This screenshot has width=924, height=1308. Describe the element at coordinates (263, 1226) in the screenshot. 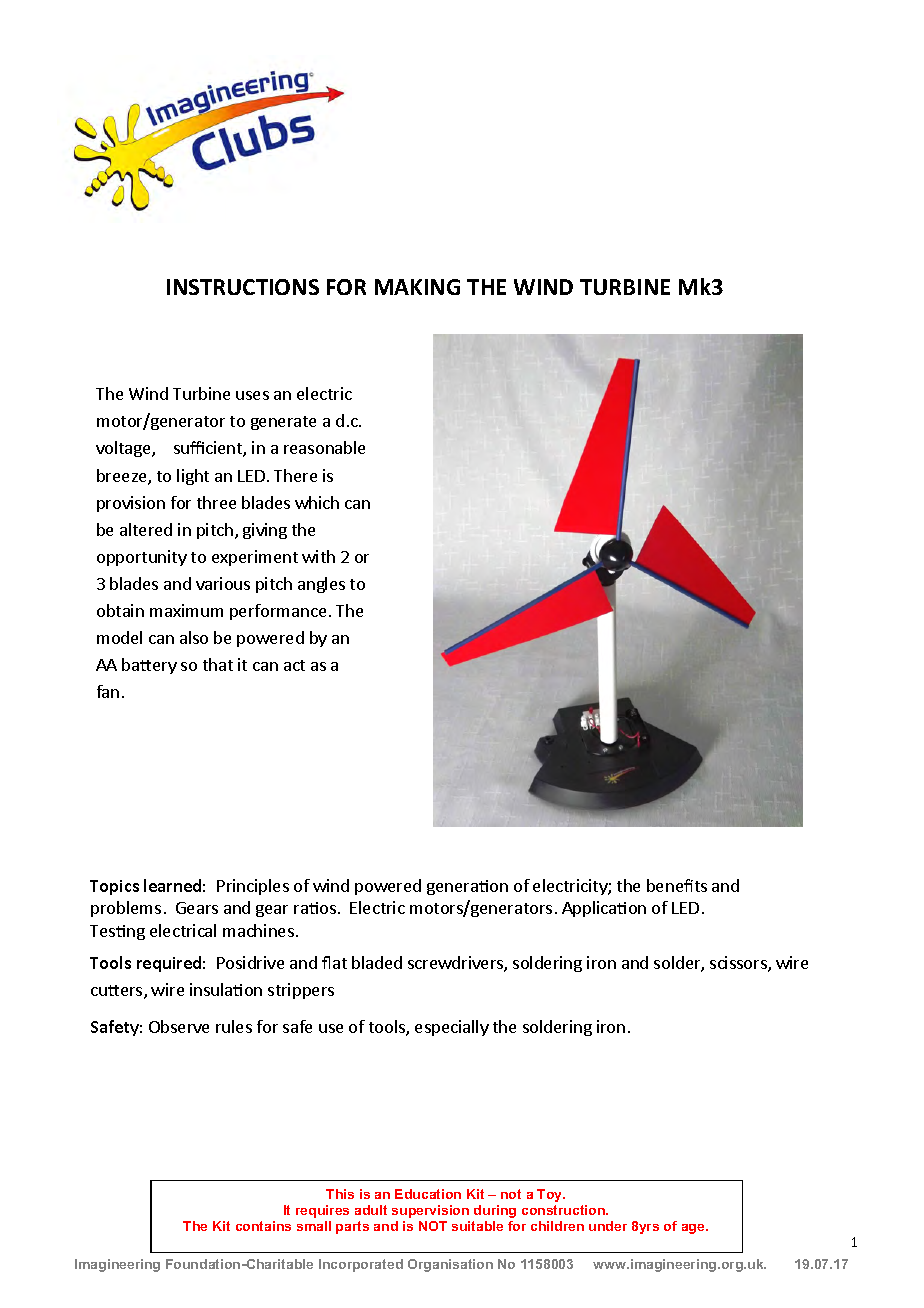

I see `contains` at that location.
